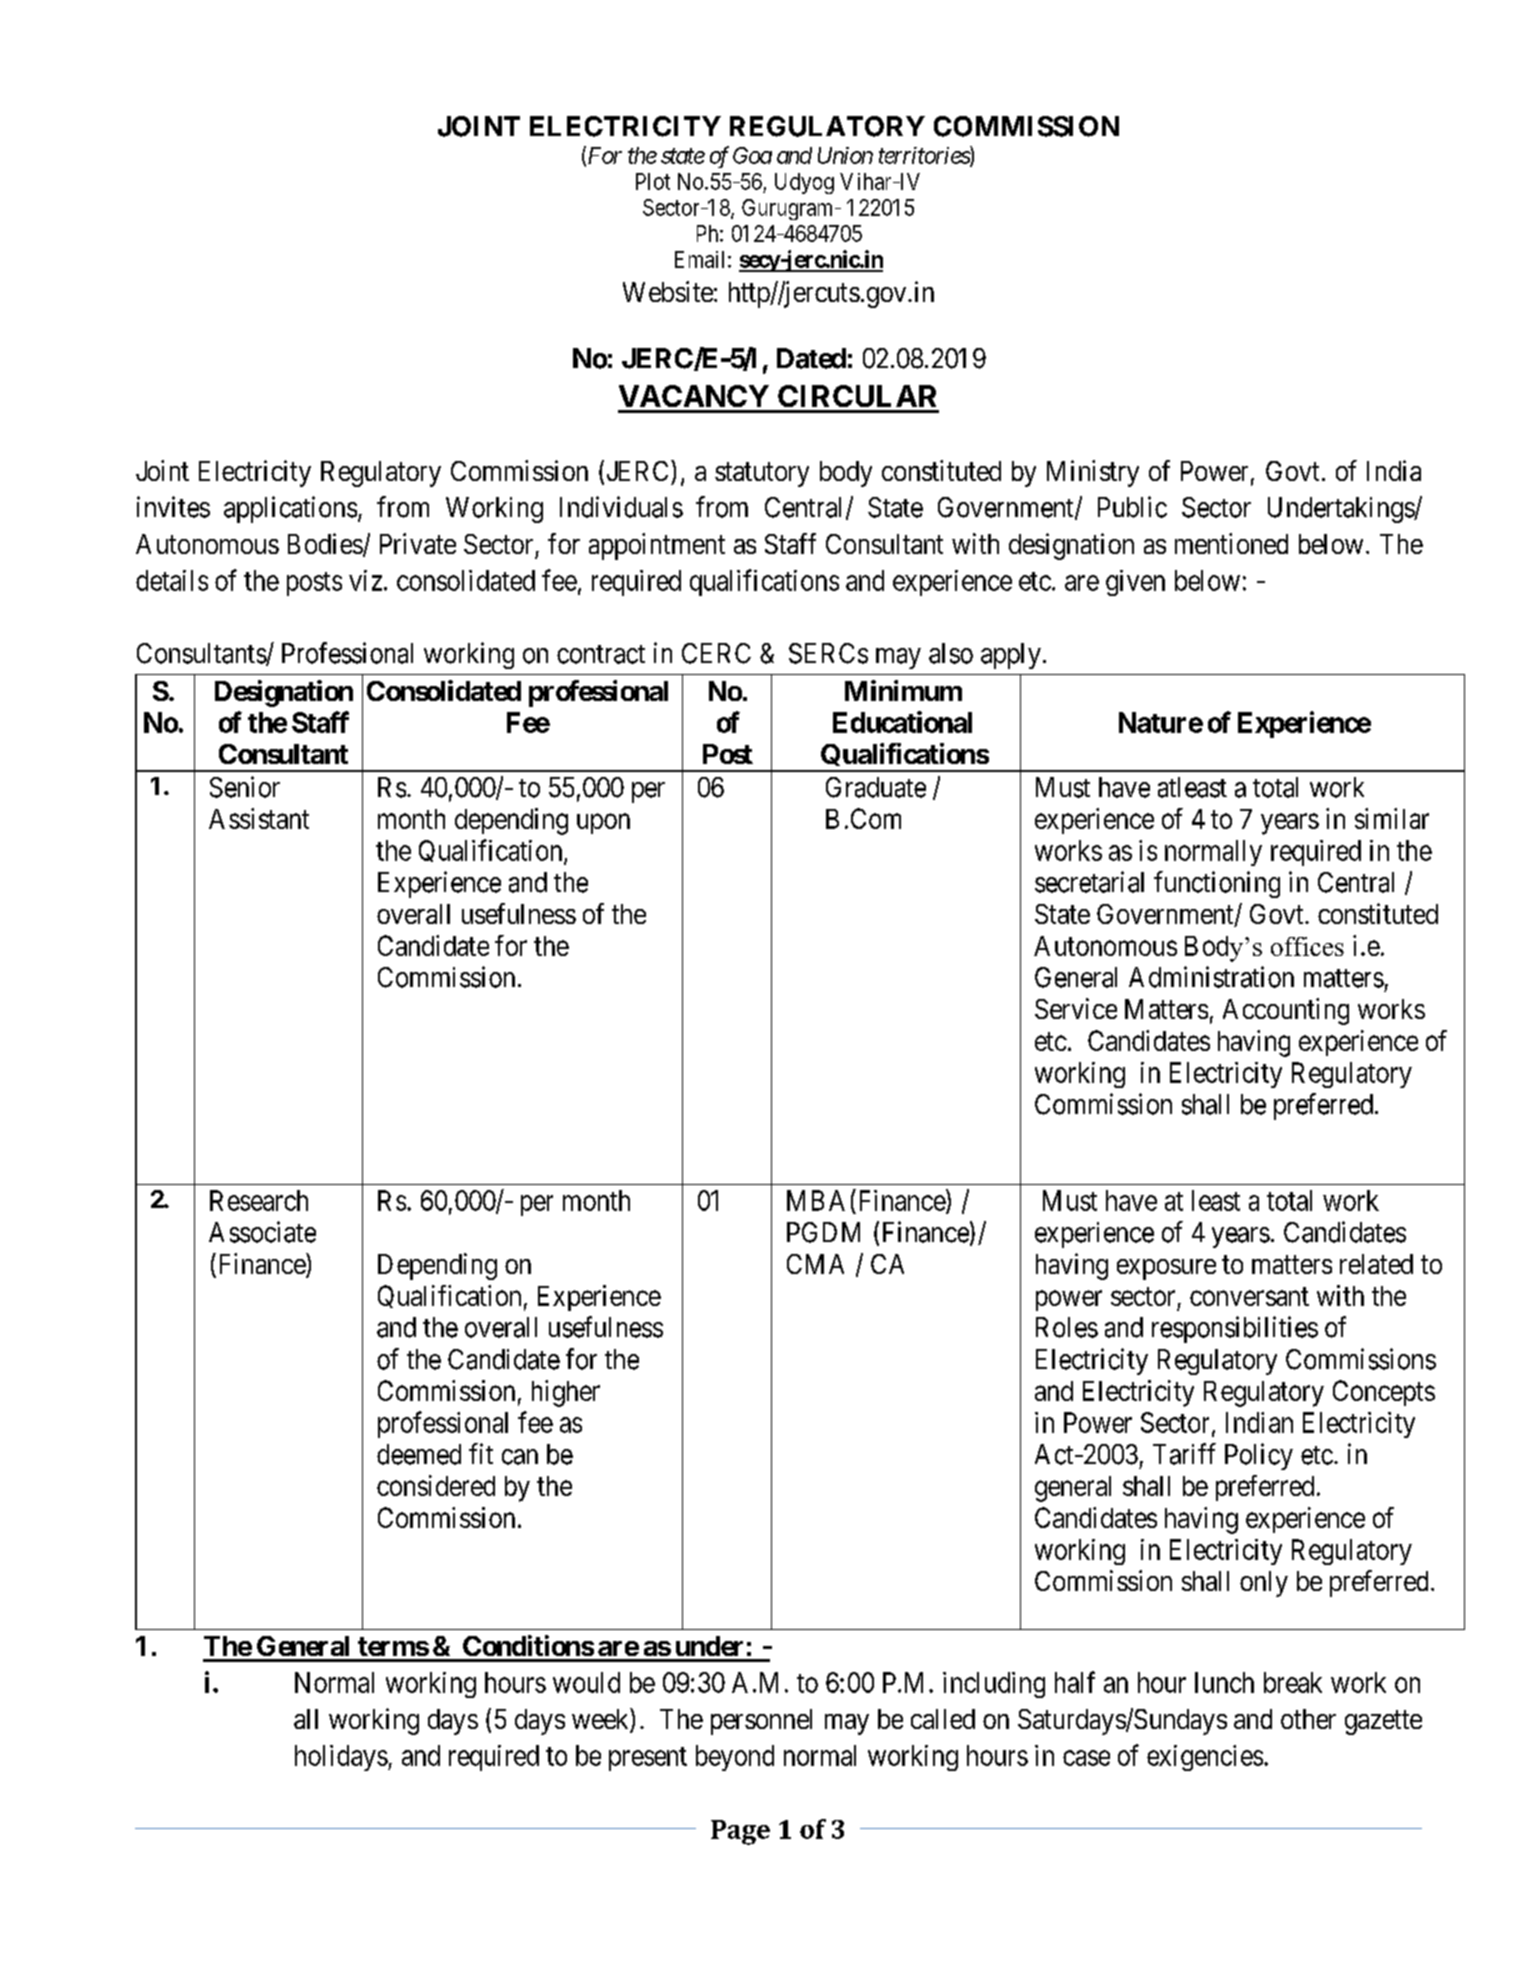 The image size is (1534, 1985). I want to click on beyond, so click(735, 1758).
